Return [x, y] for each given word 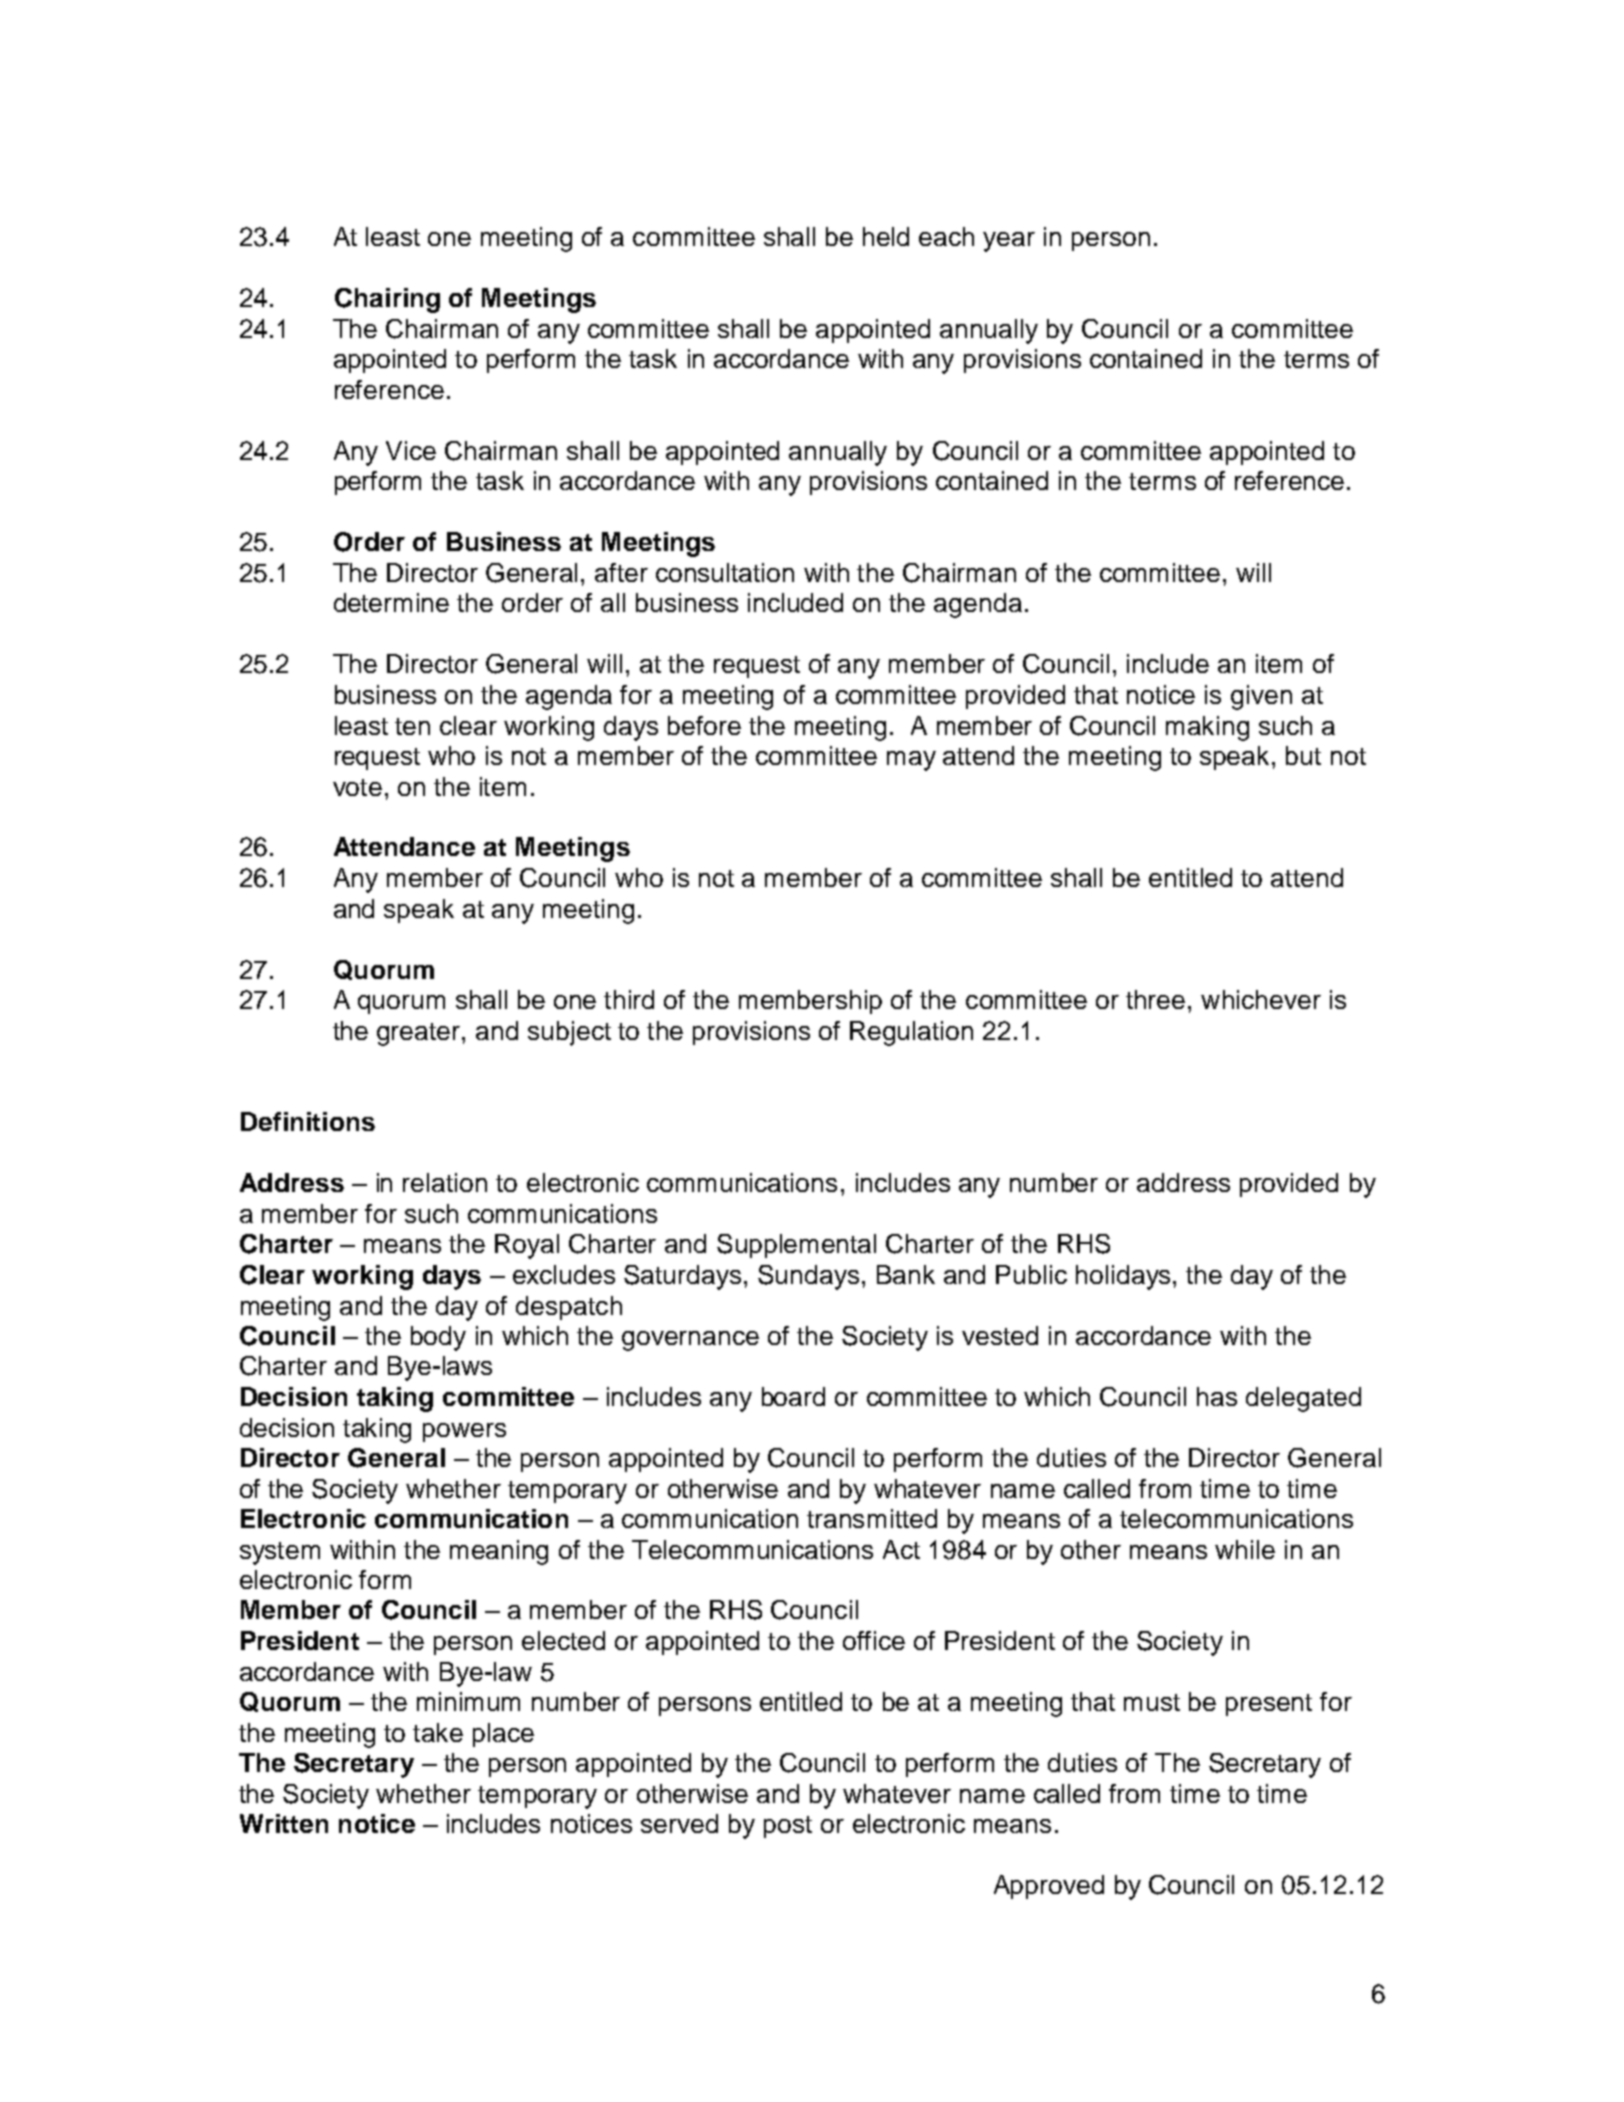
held [886, 236]
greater [420, 1034]
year [1009, 242]
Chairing [387, 300]
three [1155, 999]
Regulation [911, 1033]
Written [284, 1823]
